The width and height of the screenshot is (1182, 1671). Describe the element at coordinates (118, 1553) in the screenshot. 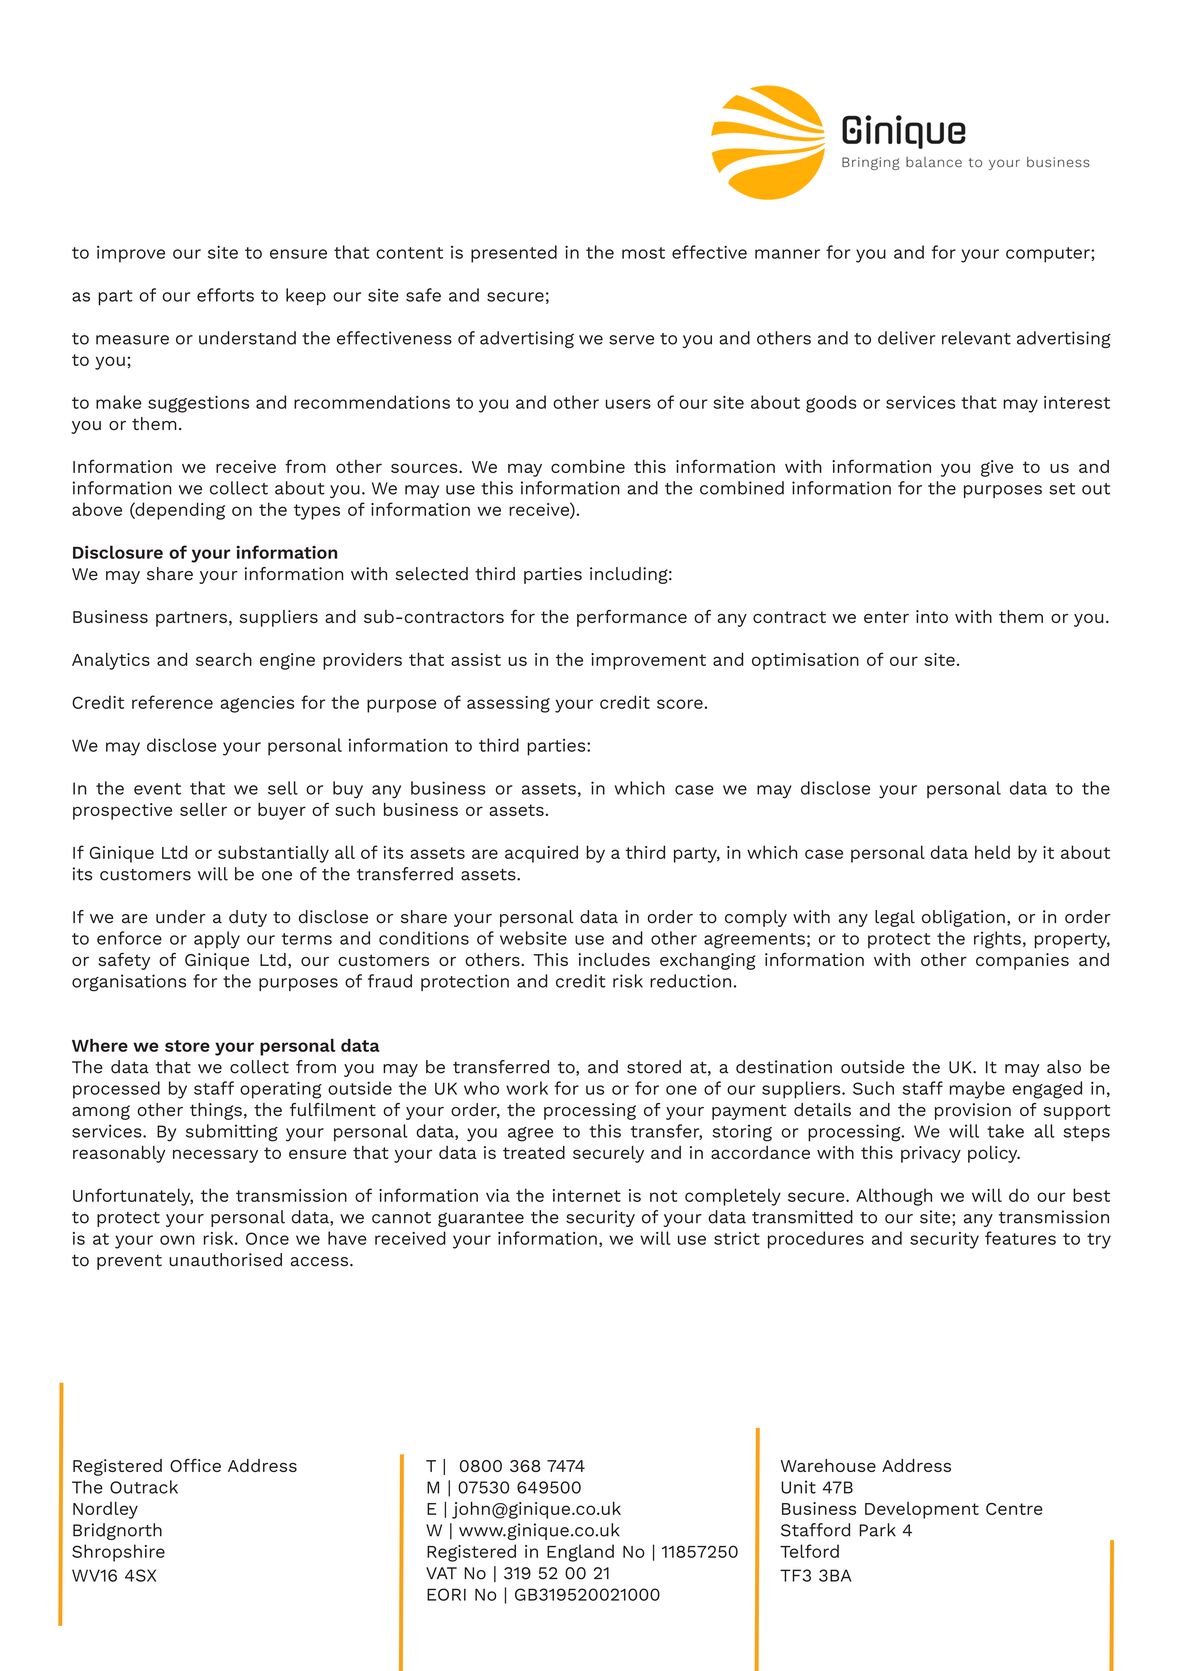

I see `Shropshire` at that location.
